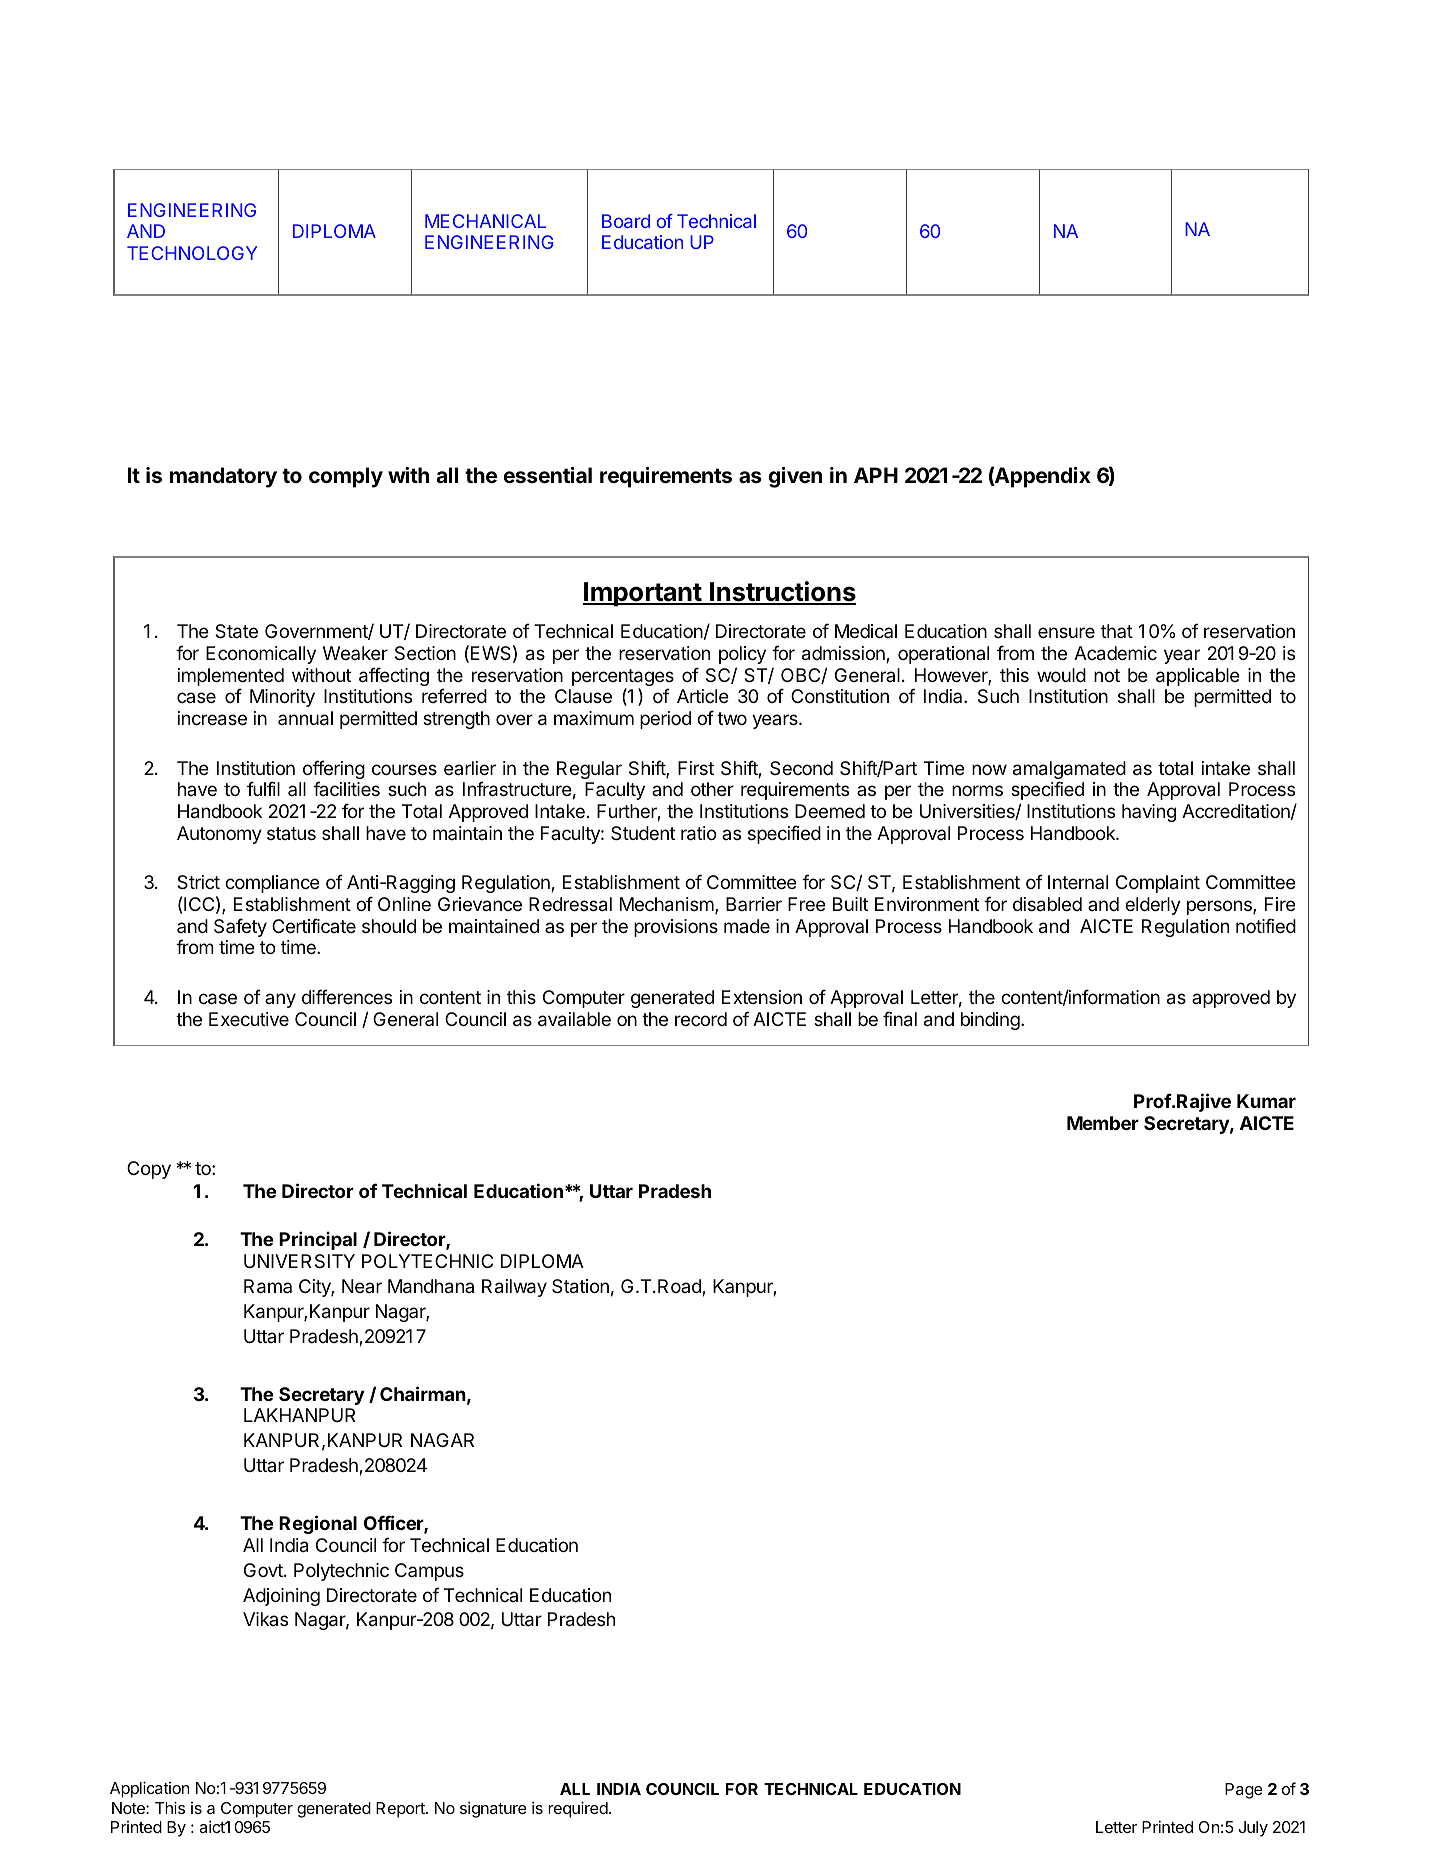 The image size is (1435, 1856). What do you see at coordinates (876, 475) in the screenshot?
I see `APH` at bounding box center [876, 475].
